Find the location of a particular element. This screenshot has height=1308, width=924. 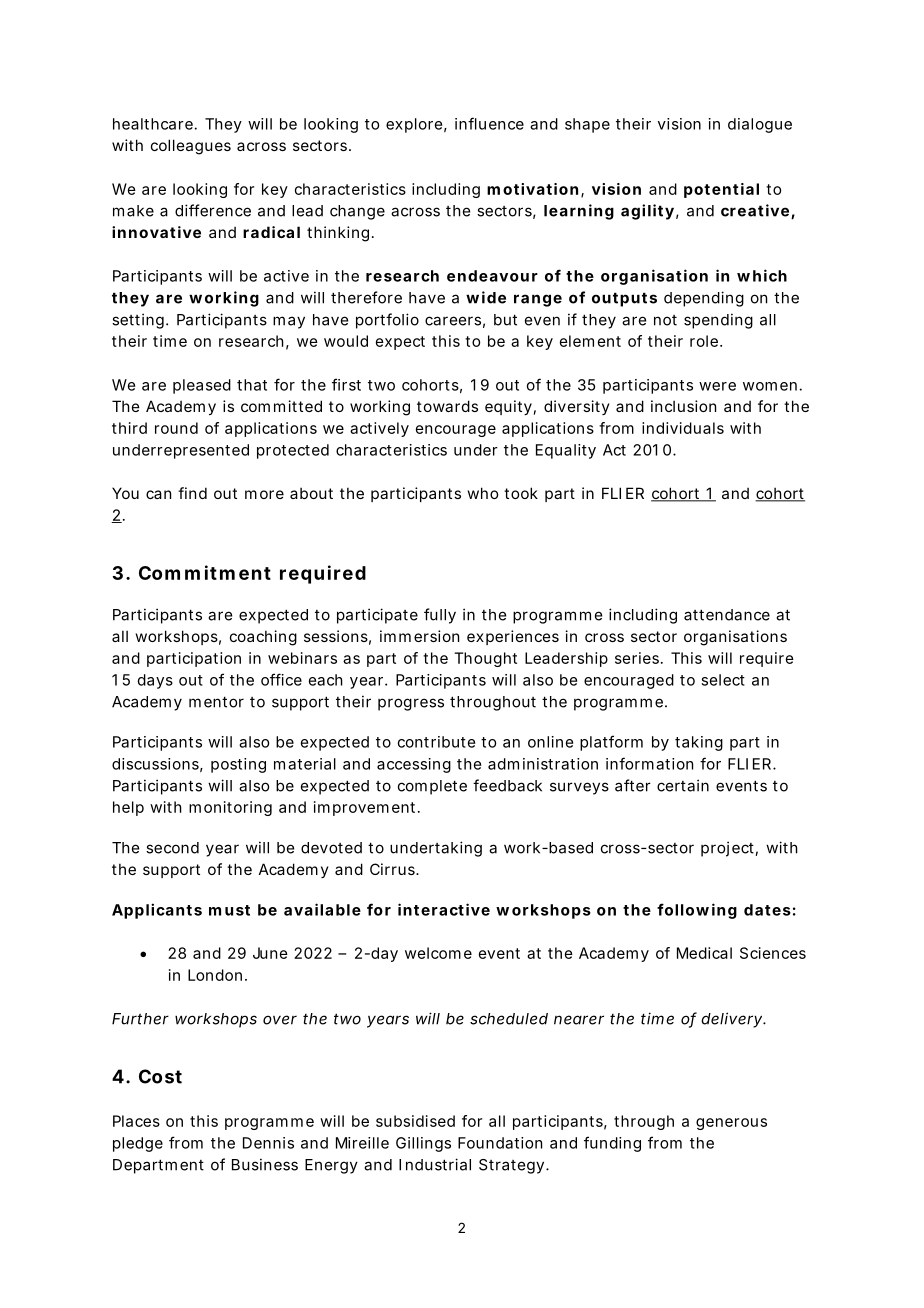

Dennis is located at coordinates (268, 1143).
